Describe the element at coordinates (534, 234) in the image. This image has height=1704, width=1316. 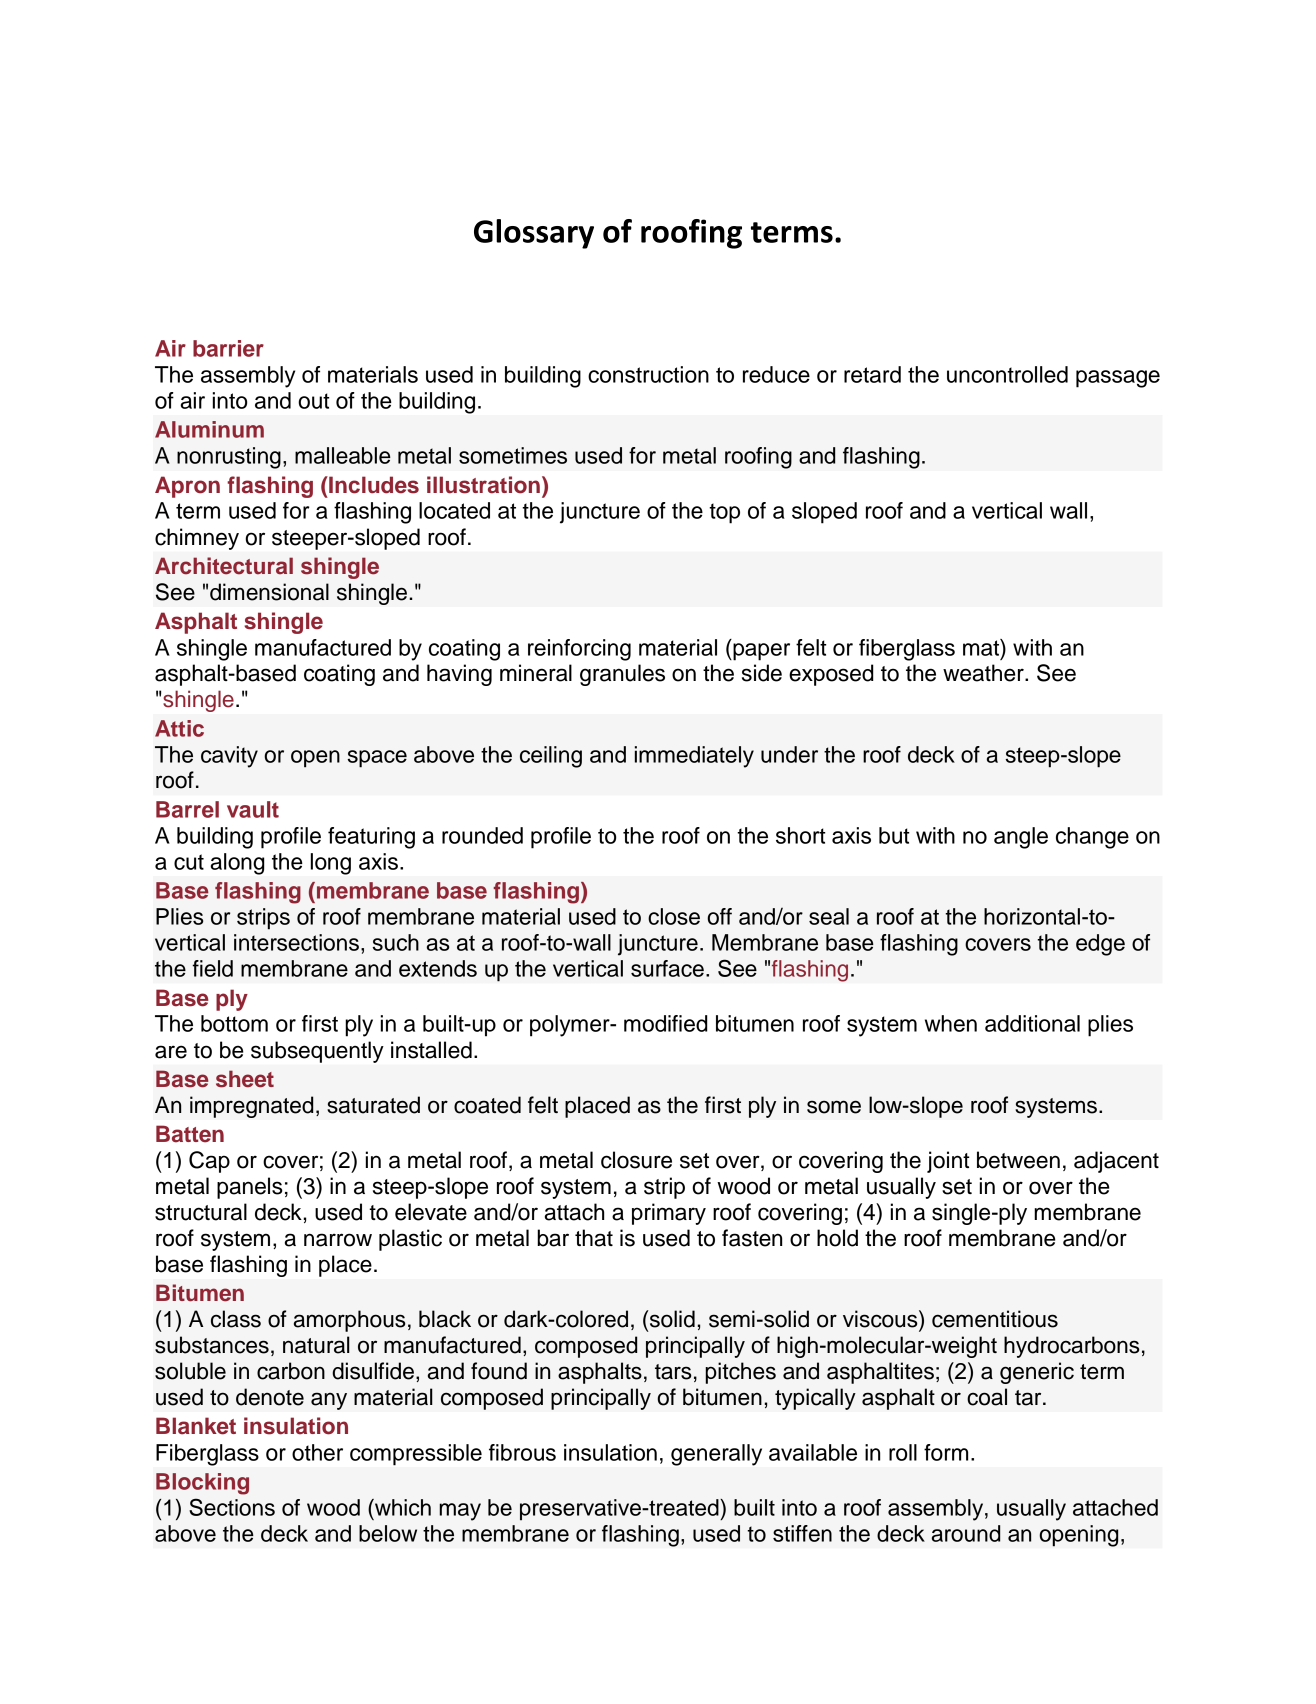
I see `Glossary` at that location.
